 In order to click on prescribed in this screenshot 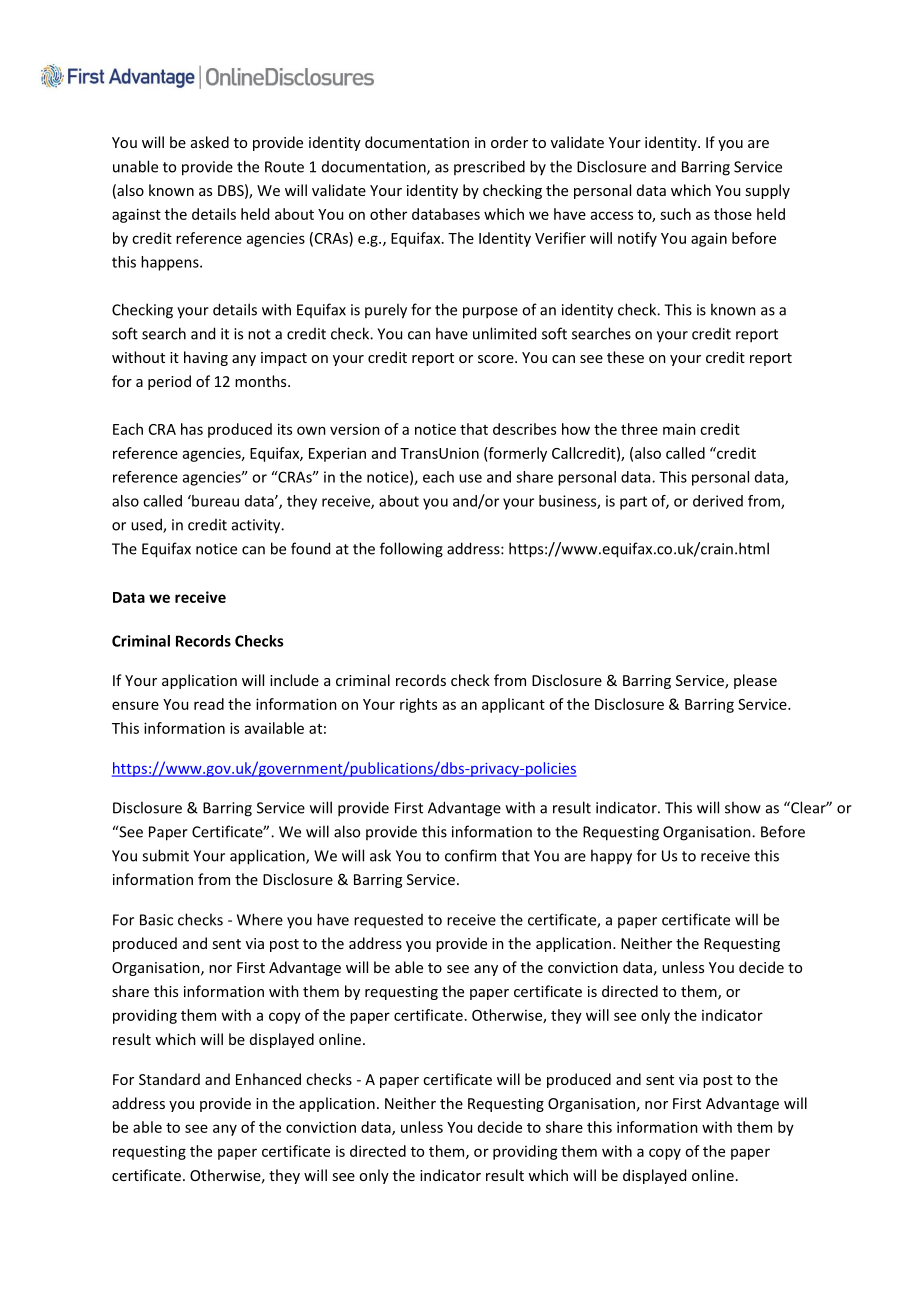, I will do `click(489, 167)`.
